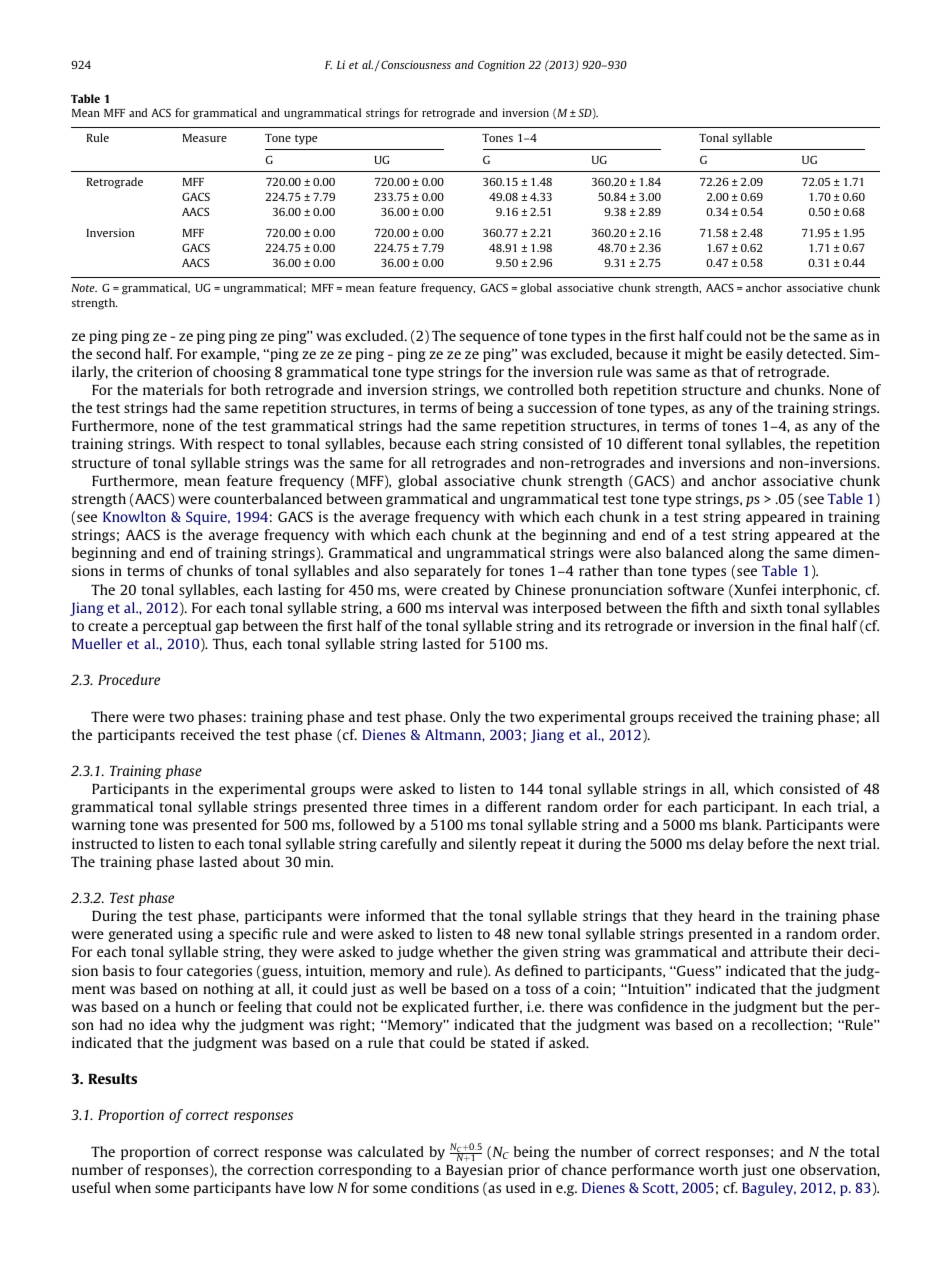 This page has width=944, height=1288. I want to click on easily, so click(764, 355).
